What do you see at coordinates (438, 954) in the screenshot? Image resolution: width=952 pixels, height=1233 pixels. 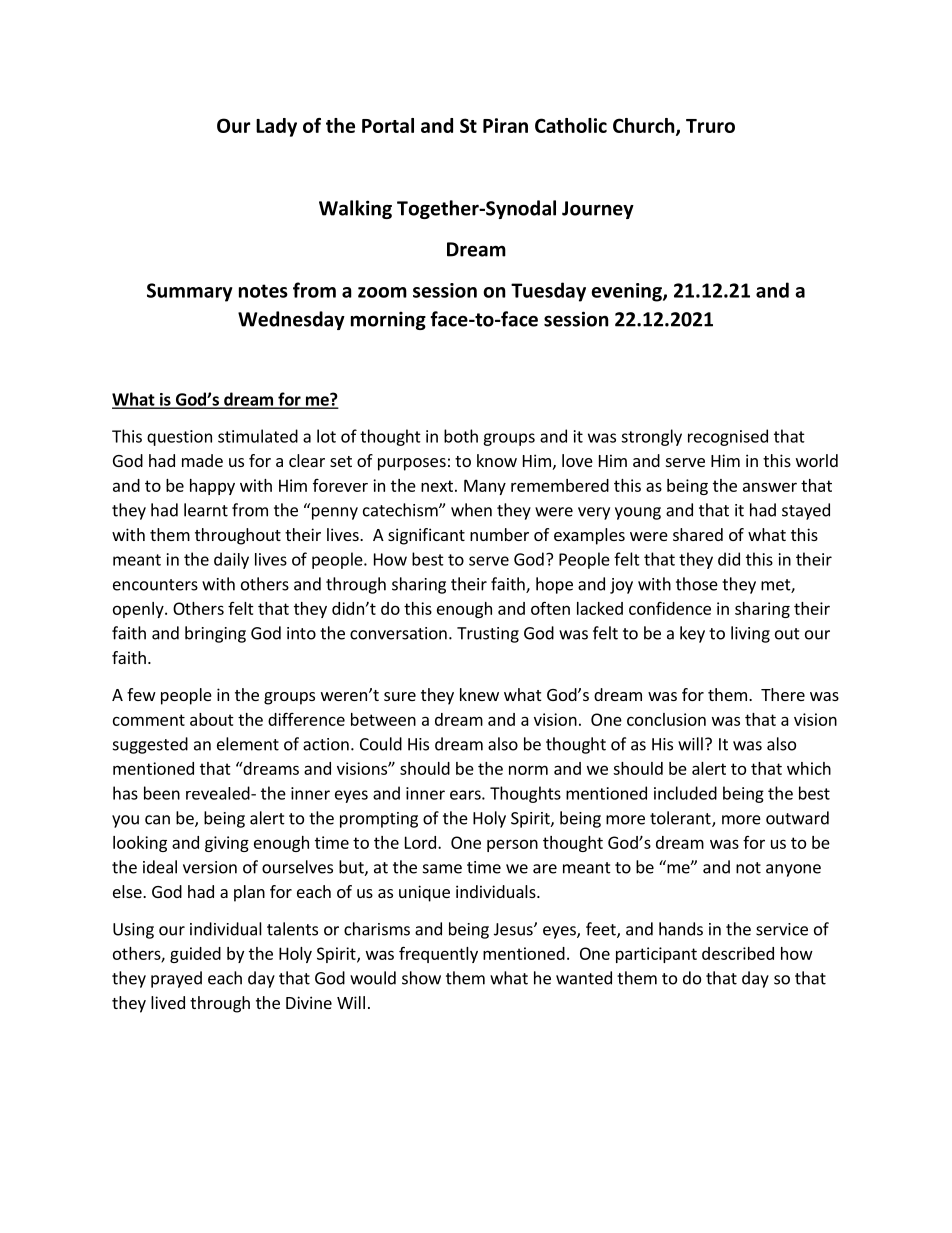 I see `frequently` at bounding box center [438, 954].
